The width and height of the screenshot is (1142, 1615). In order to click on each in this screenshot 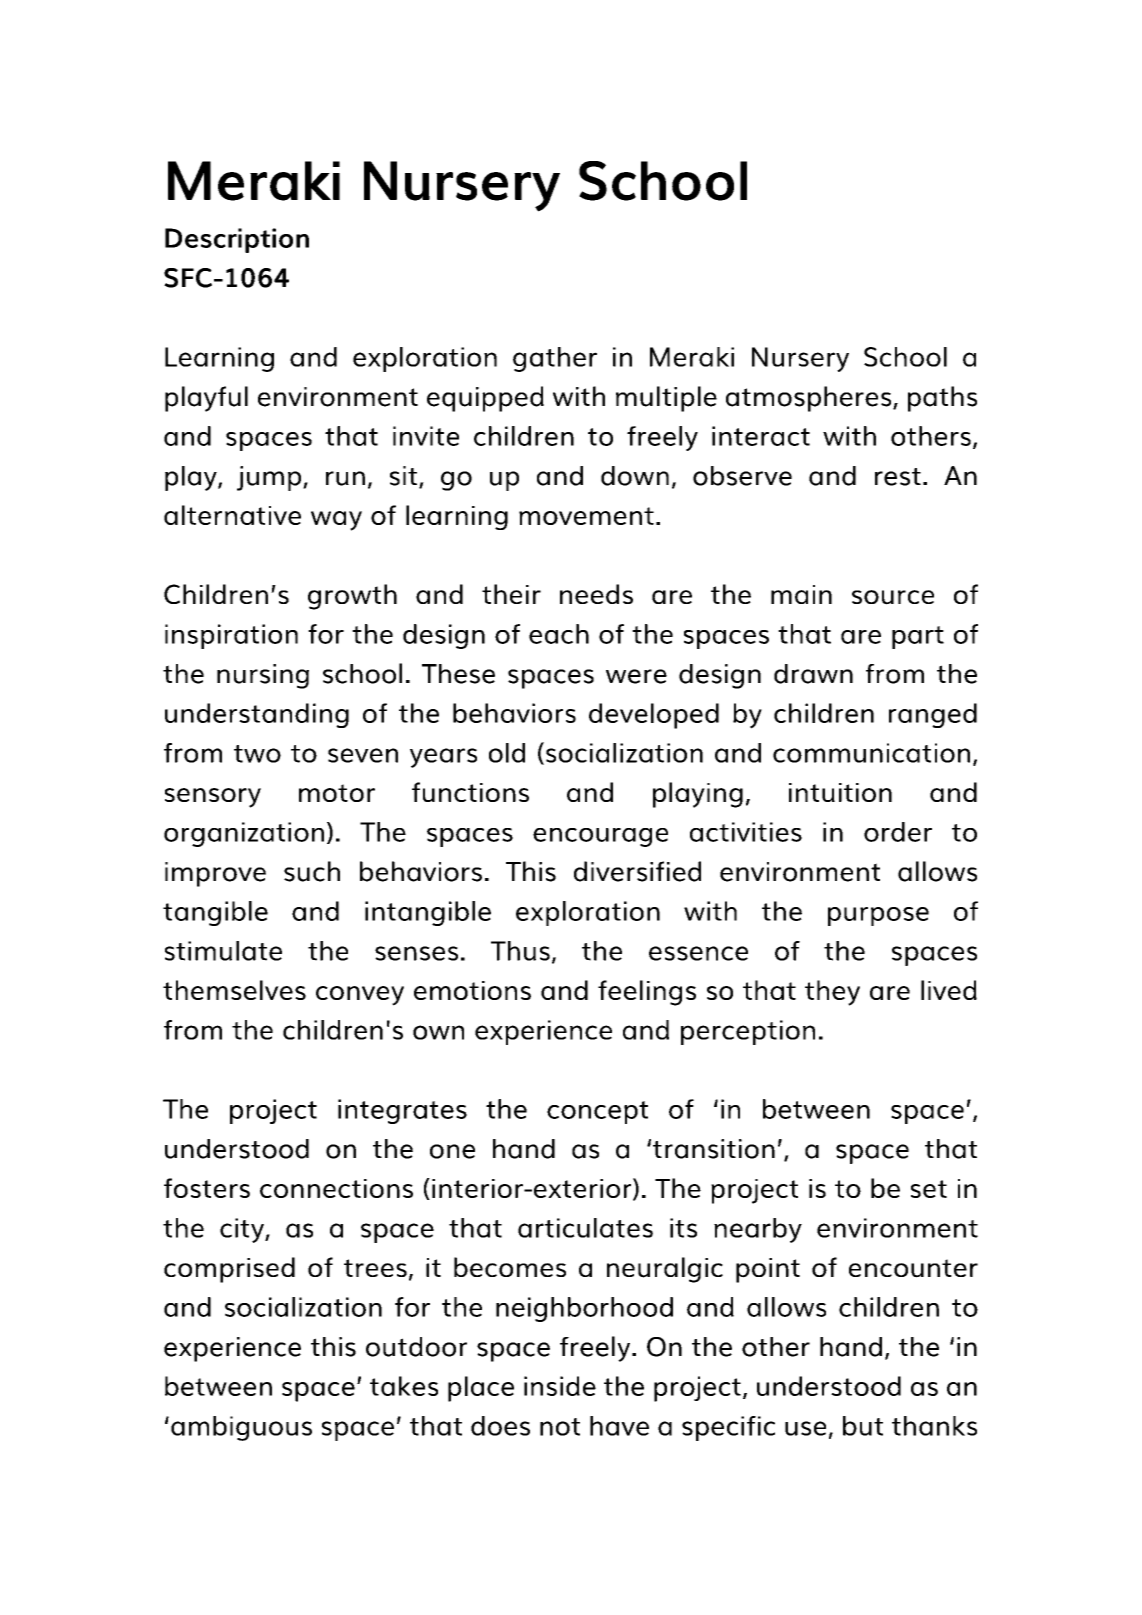, I will do `click(559, 634)`.
